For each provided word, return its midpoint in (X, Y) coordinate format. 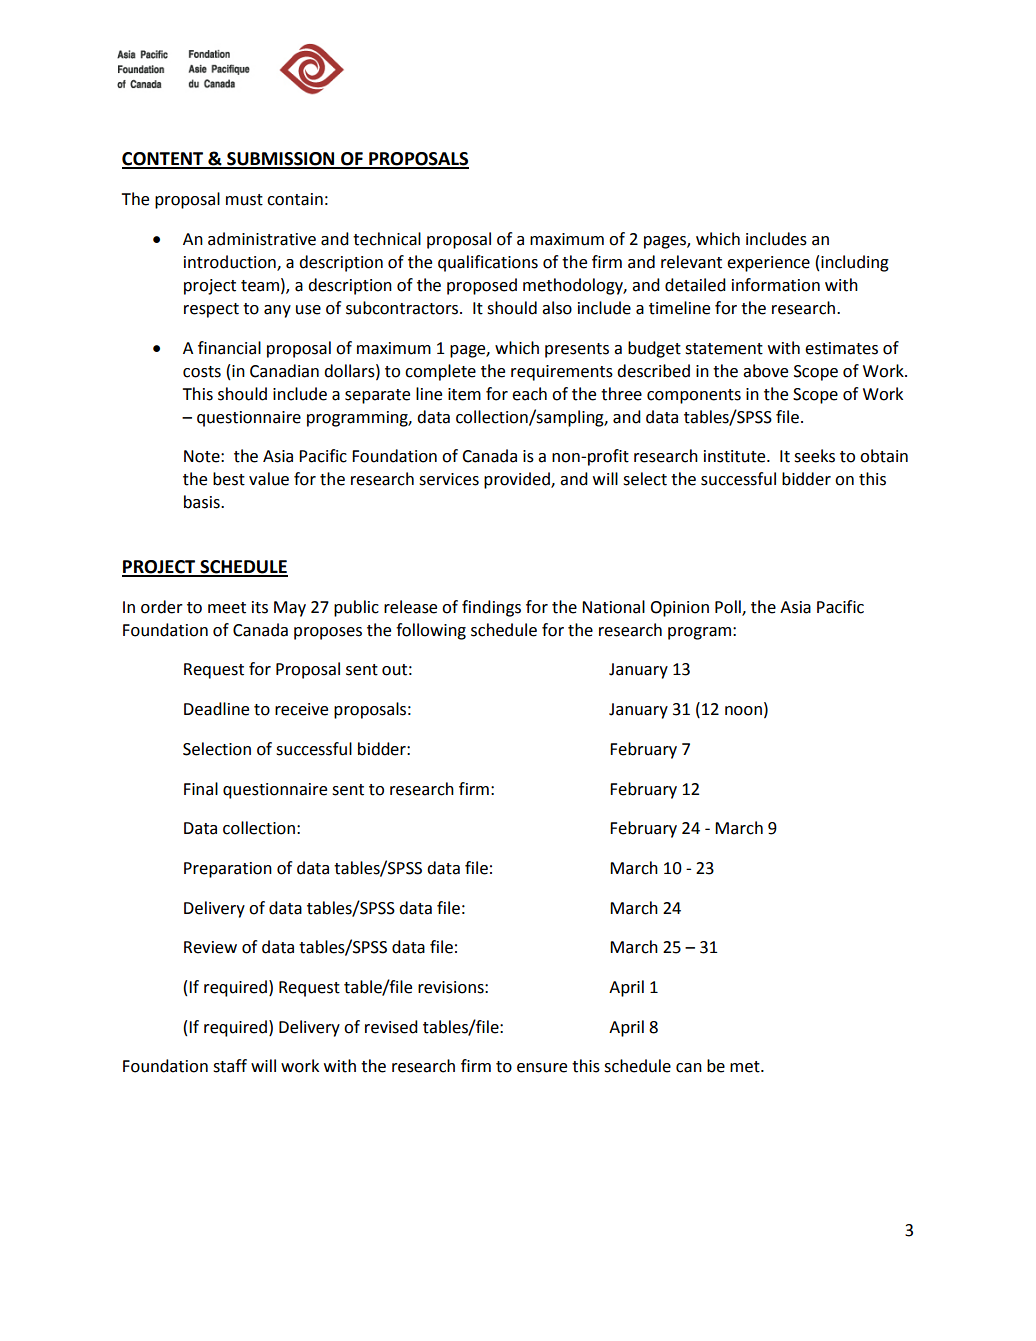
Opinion (679, 609)
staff (230, 1066)
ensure (542, 1068)
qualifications (488, 263)
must (244, 200)
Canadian (284, 371)
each (529, 394)
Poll (729, 607)
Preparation (228, 870)
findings (491, 608)
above (765, 371)
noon (743, 711)
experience (768, 264)
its (260, 607)
